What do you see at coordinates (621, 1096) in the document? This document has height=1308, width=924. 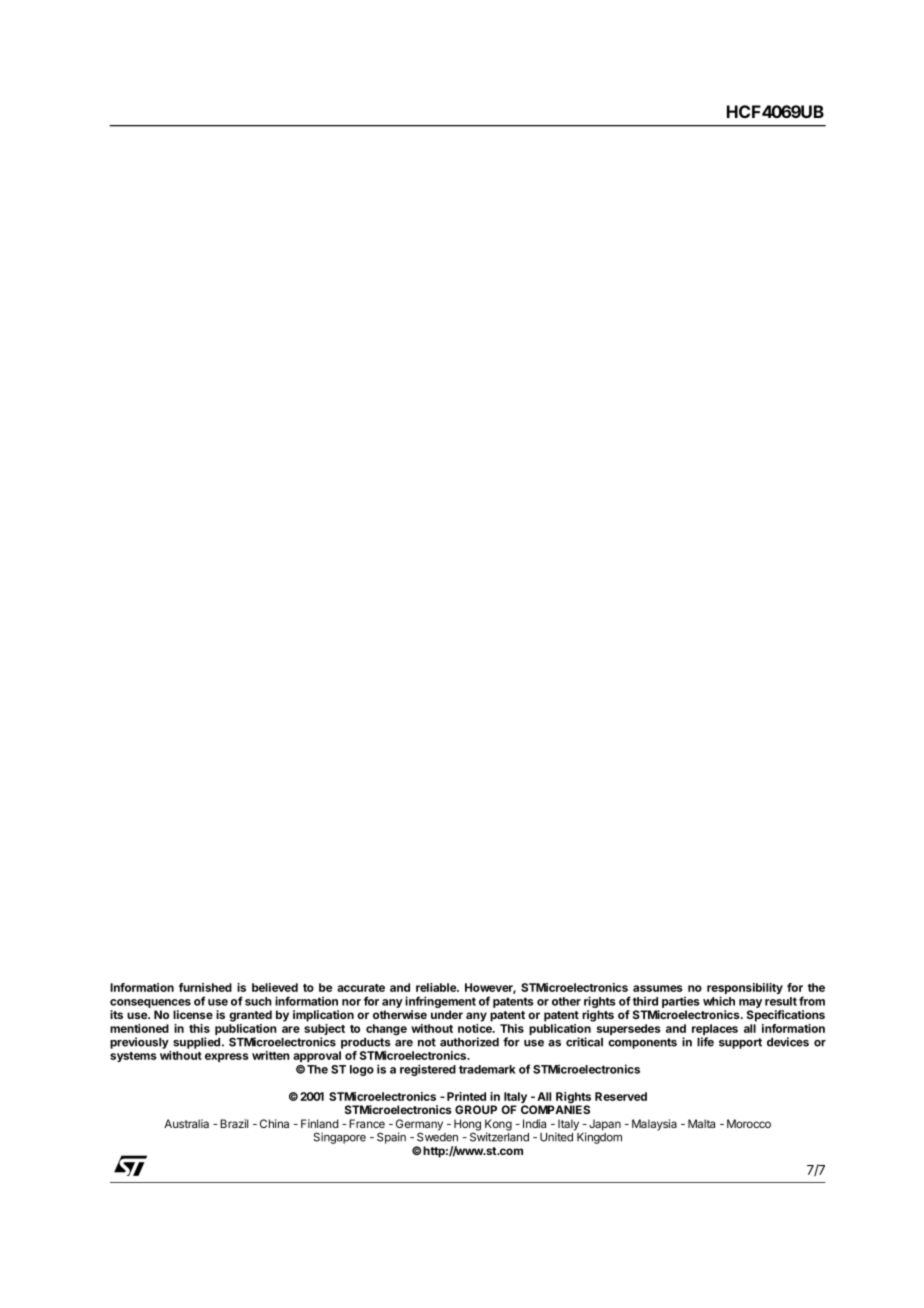 I see `Reserved` at bounding box center [621, 1096].
